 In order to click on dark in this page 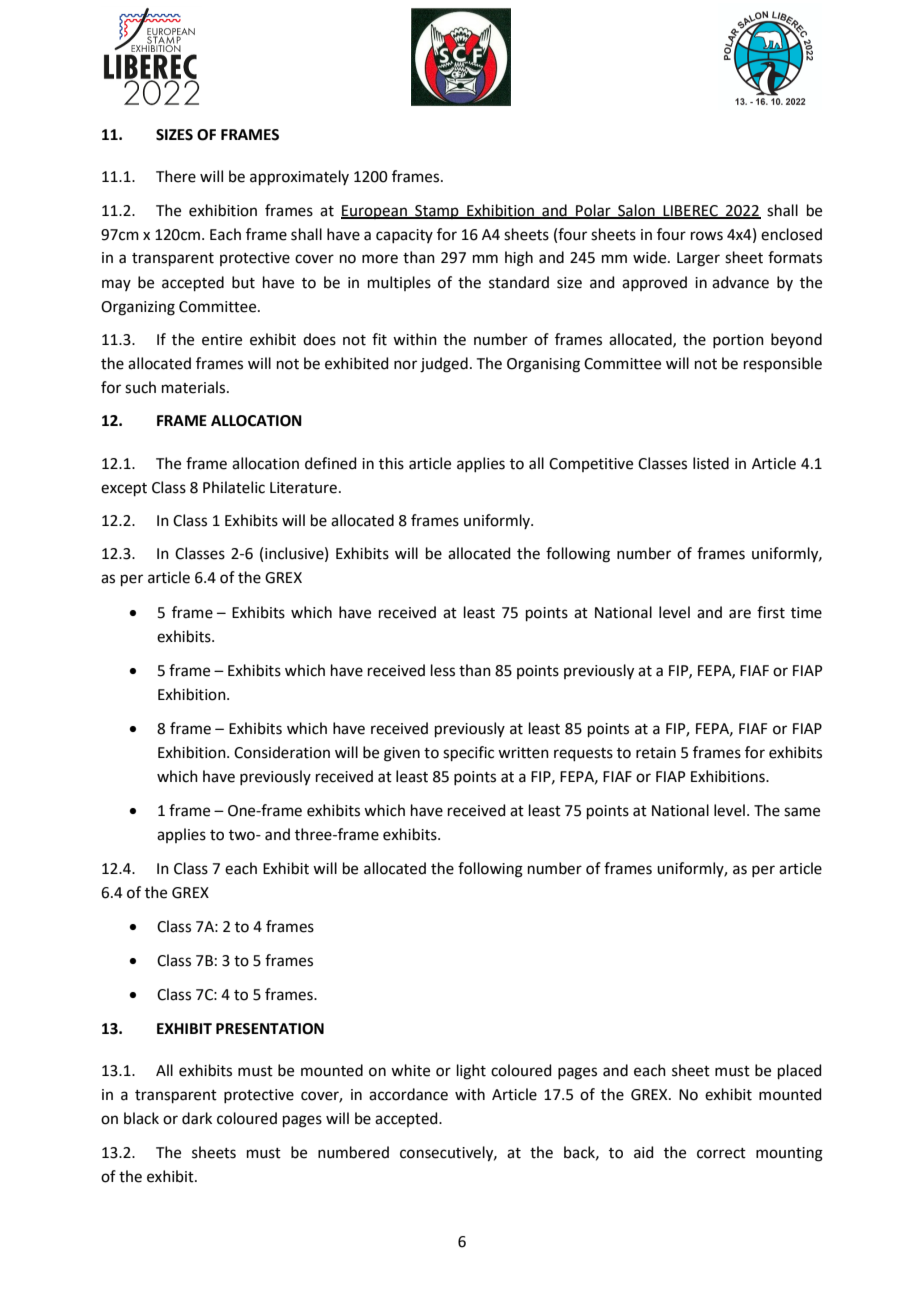, I will do `click(197, 1118)`.
